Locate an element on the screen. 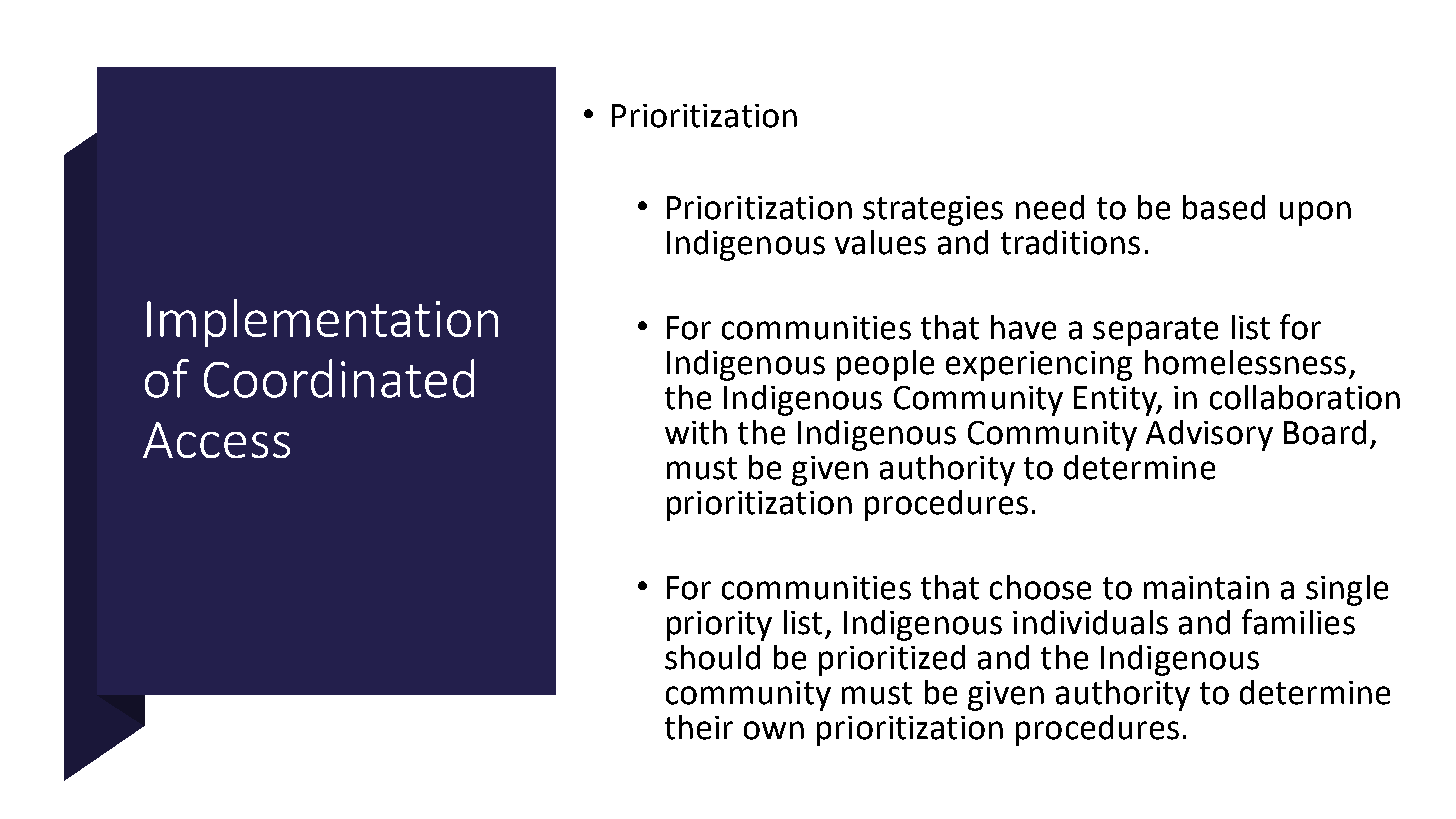  own is located at coordinates (774, 730).
